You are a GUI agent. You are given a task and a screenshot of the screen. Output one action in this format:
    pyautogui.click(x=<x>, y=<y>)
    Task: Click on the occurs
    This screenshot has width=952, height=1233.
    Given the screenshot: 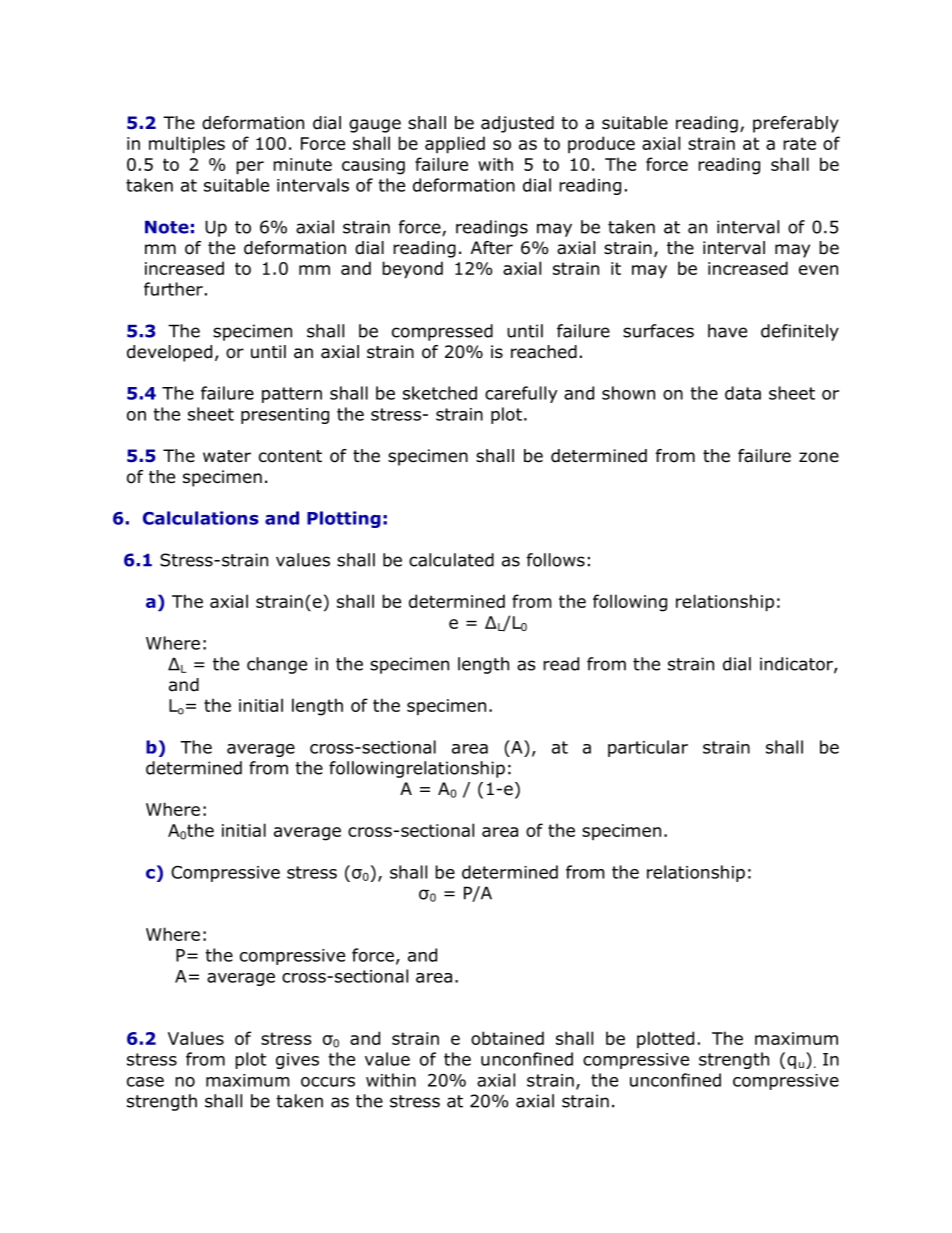 What is the action you would take?
    pyautogui.click(x=328, y=1082)
